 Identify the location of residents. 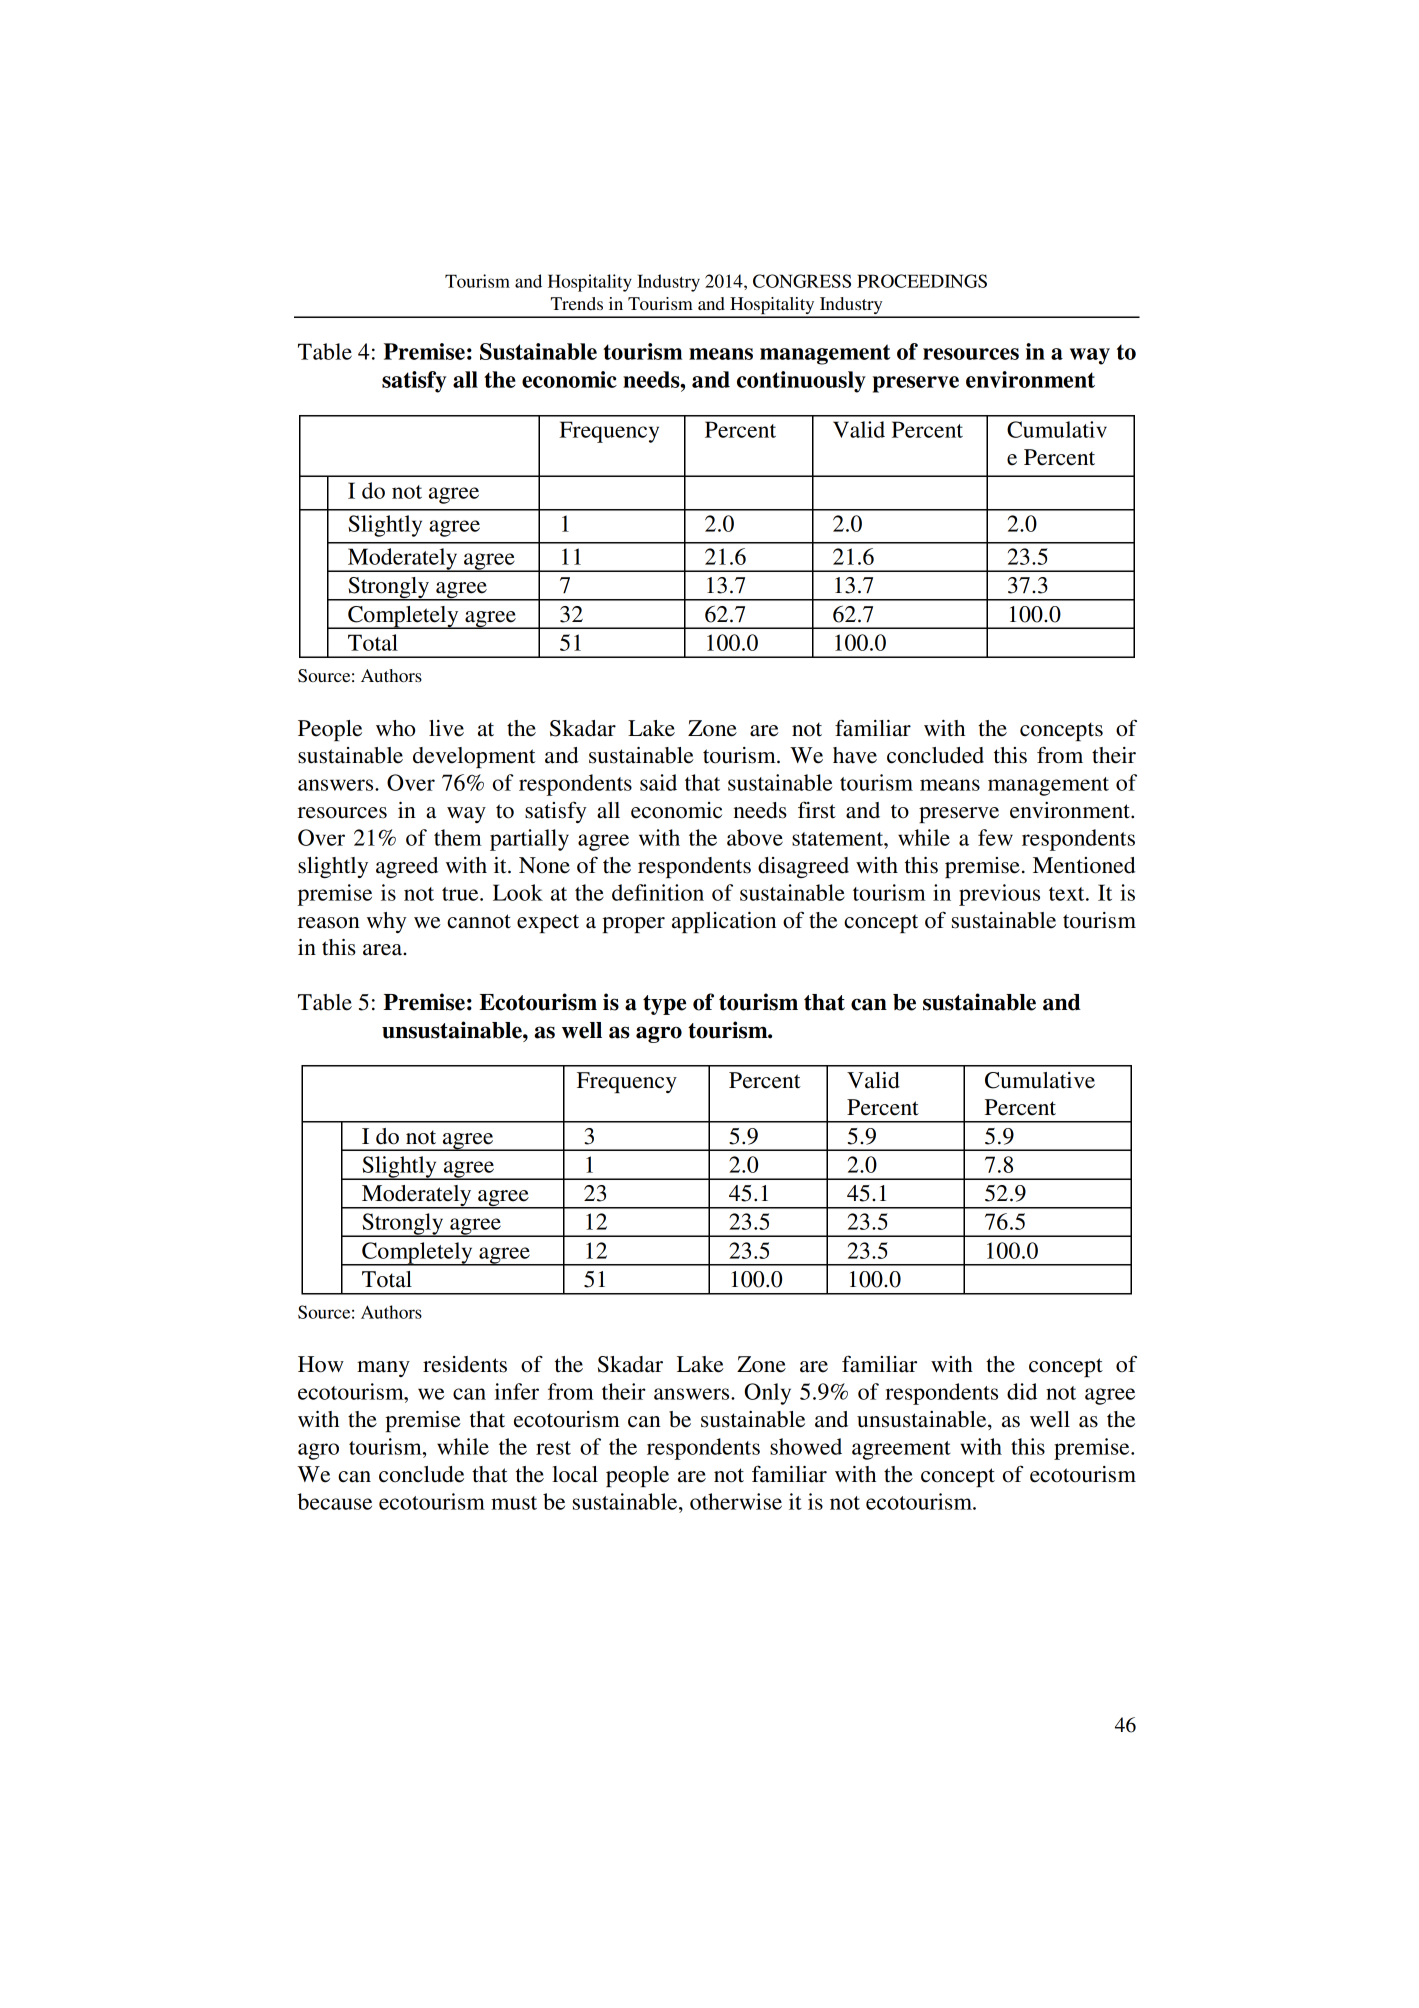
(465, 1364).
